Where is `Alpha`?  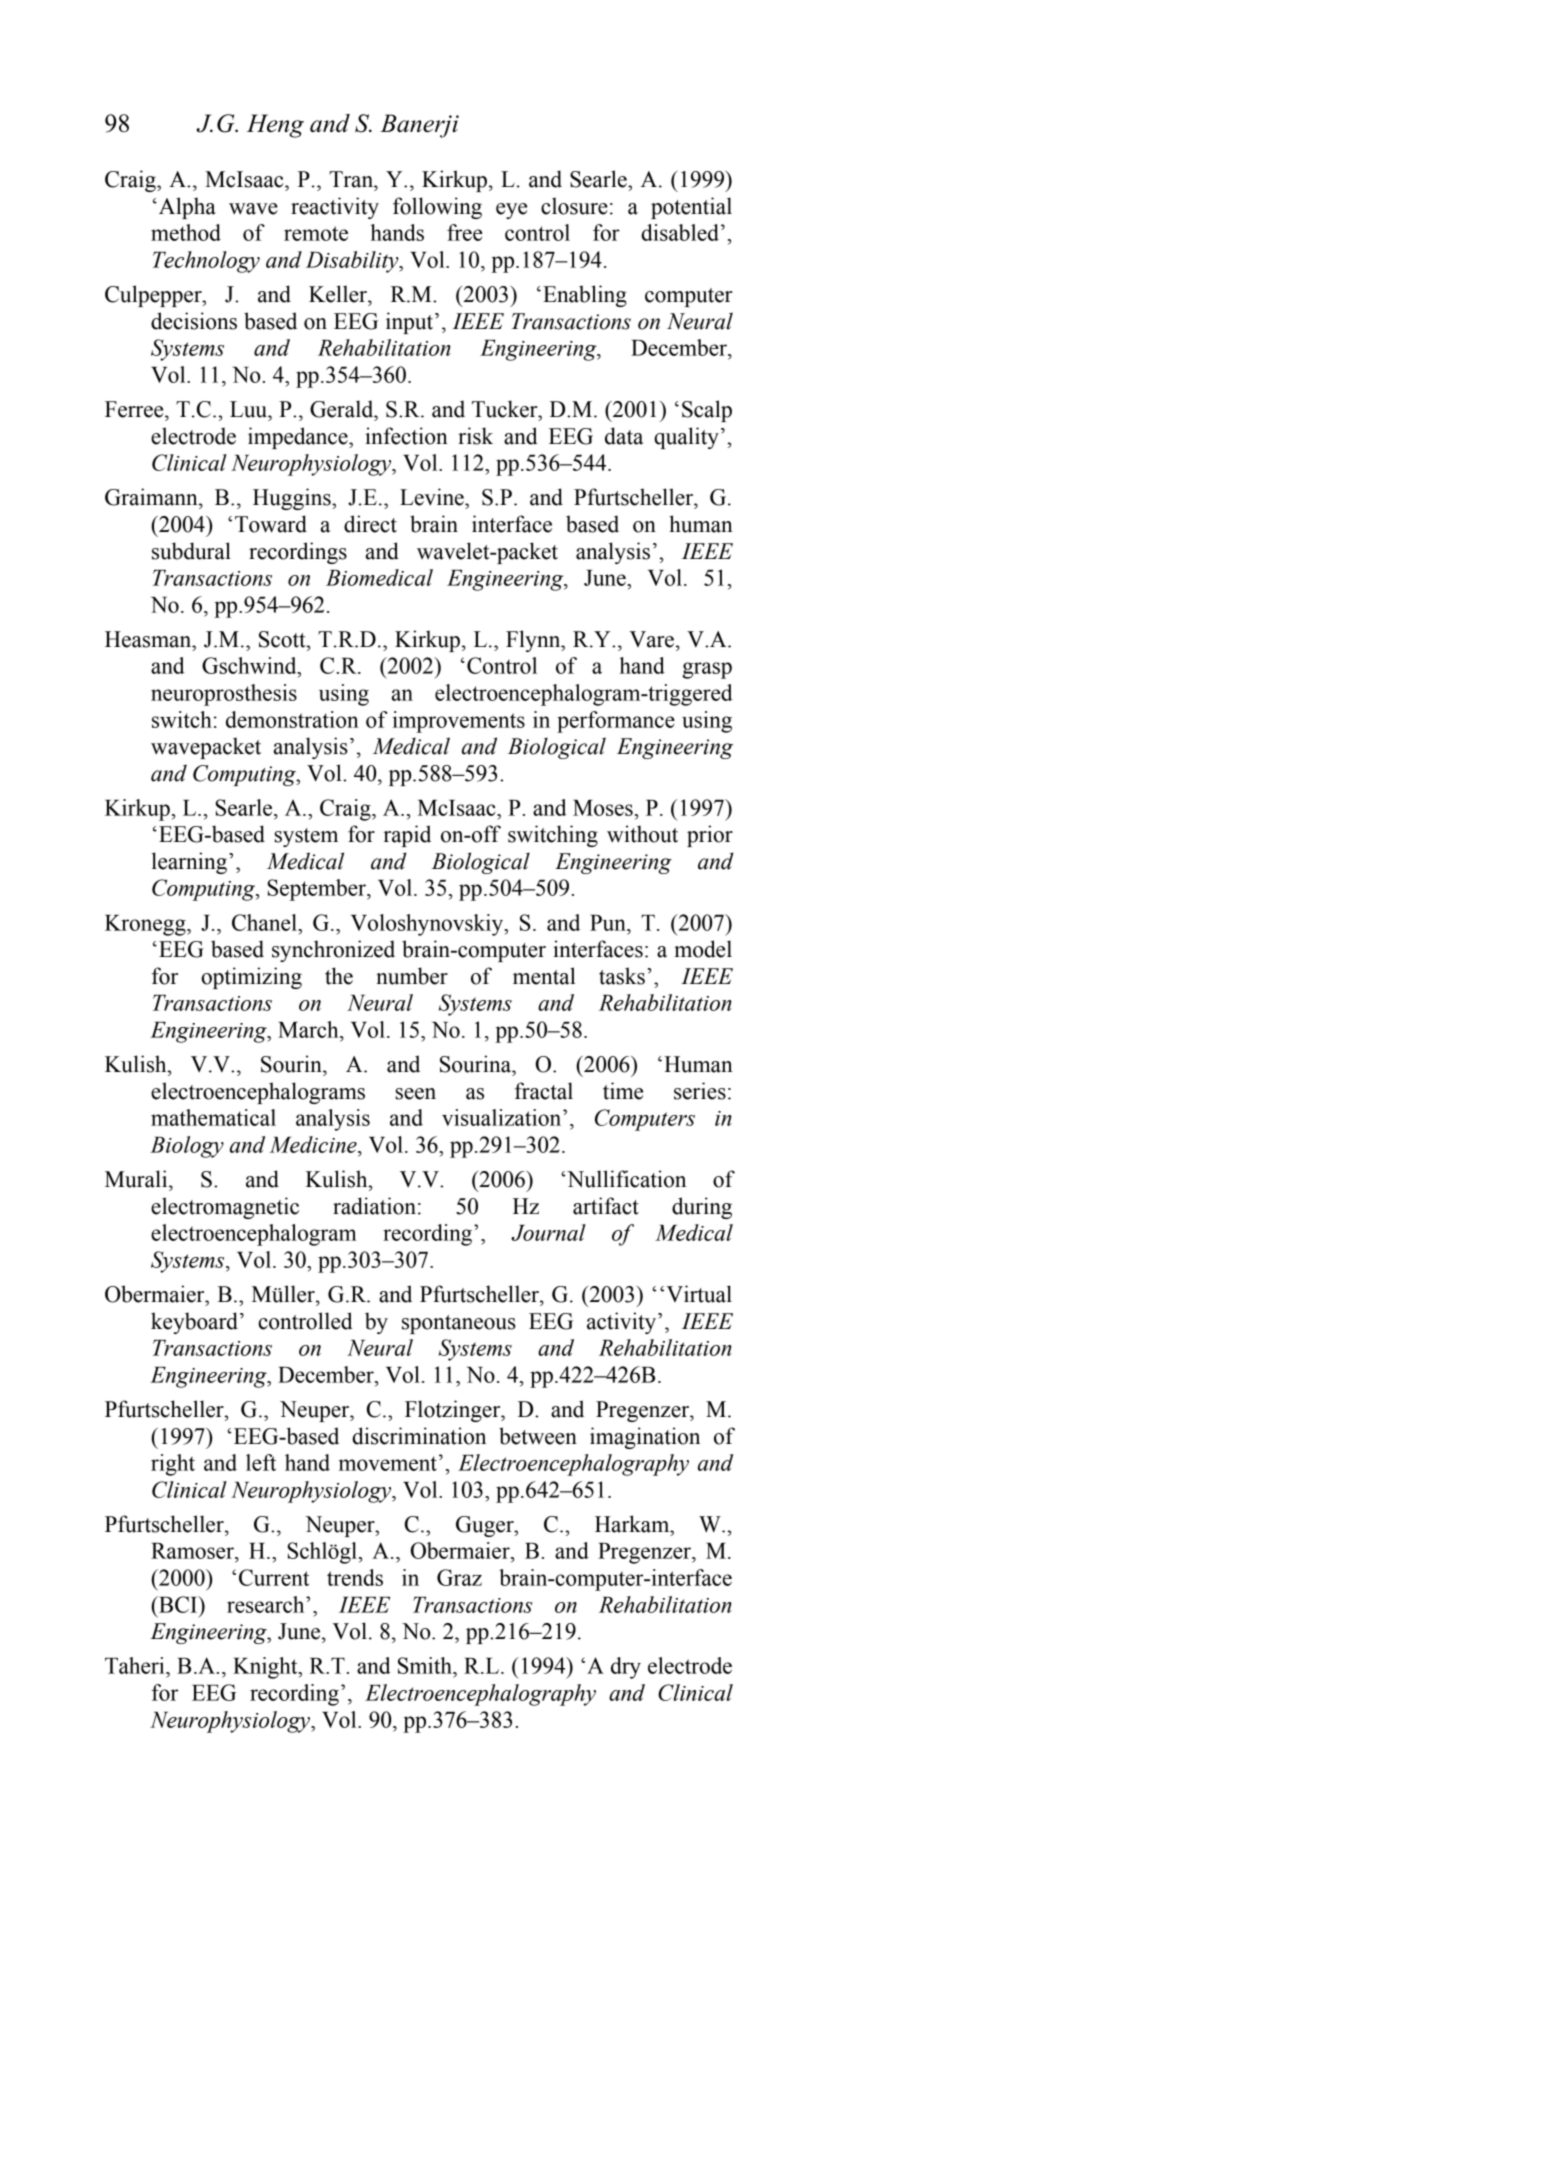 Alpha is located at coordinates (186, 208).
